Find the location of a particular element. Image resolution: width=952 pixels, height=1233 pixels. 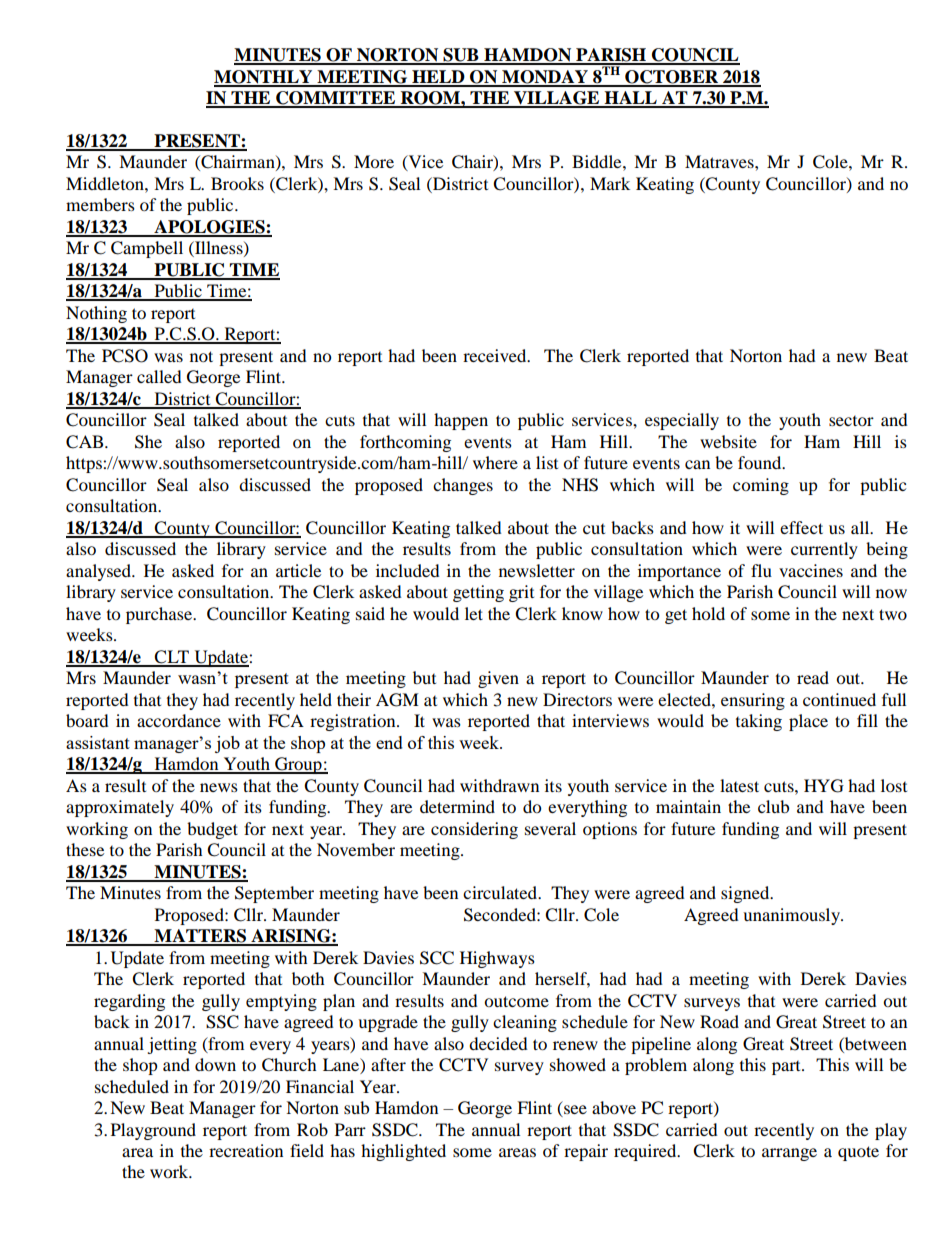

HALL is located at coordinates (630, 99).
